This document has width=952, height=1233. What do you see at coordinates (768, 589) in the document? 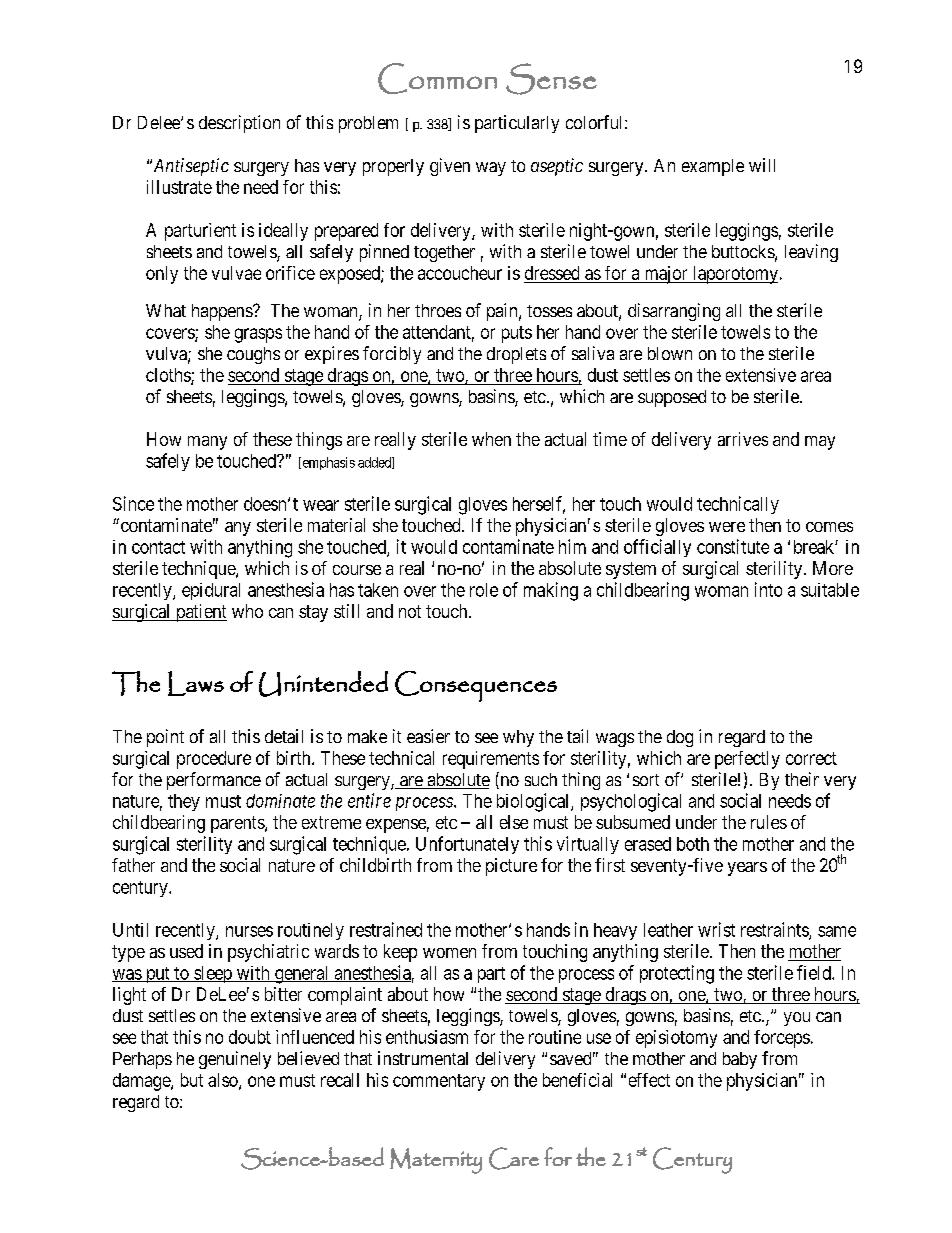
I see `into` at bounding box center [768, 589].
